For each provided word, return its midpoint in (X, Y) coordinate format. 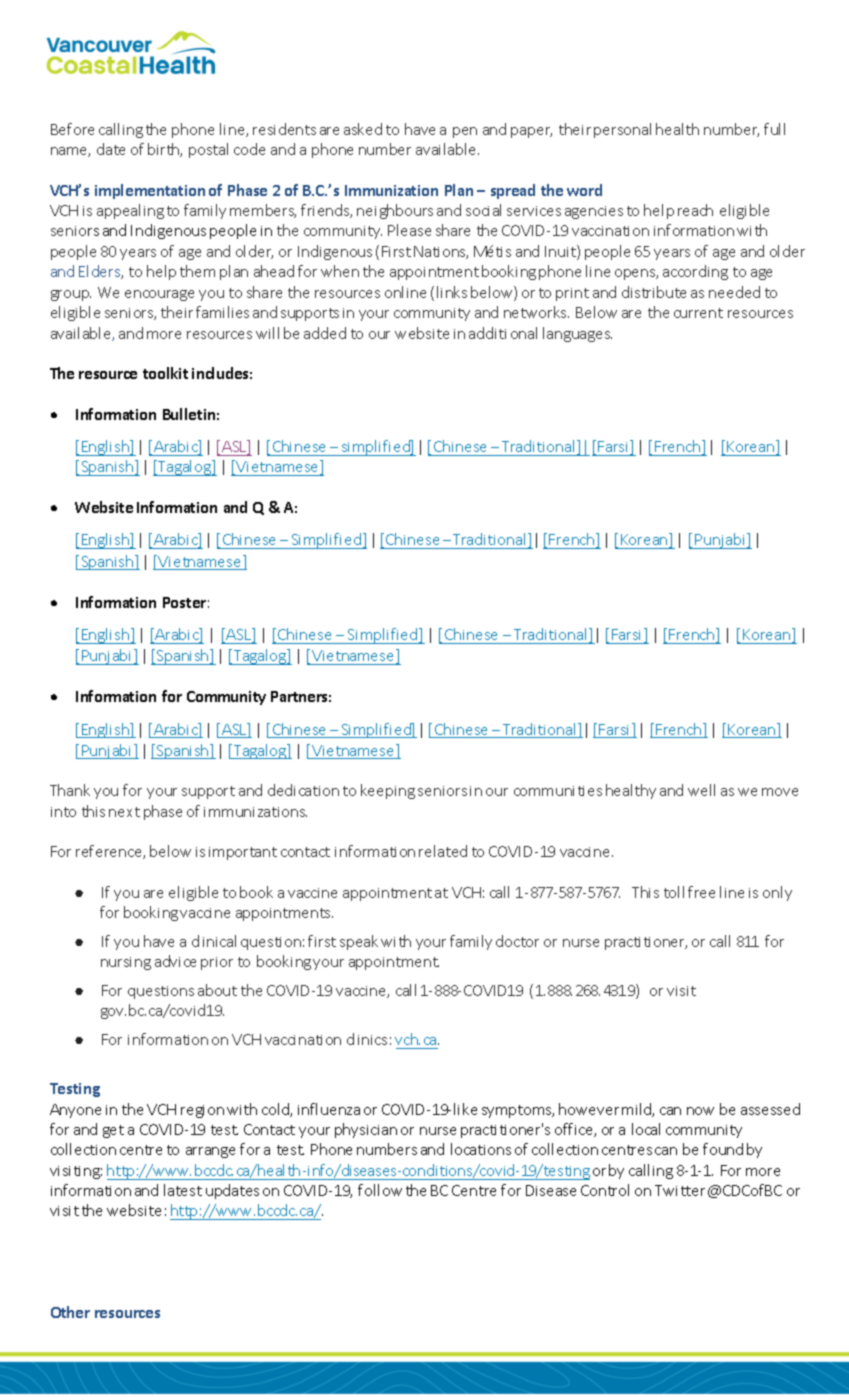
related (443, 851)
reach (695, 210)
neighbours (395, 211)
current (698, 313)
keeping (388, 791)
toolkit (165, 373)
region (202, 1111)
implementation (150, 191)
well (701, 790)
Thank (70, 790)
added (325, 333)
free (701, 892)
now (700, 1111)
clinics (367, 1039)
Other (70, 1312)
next (124, 812)
